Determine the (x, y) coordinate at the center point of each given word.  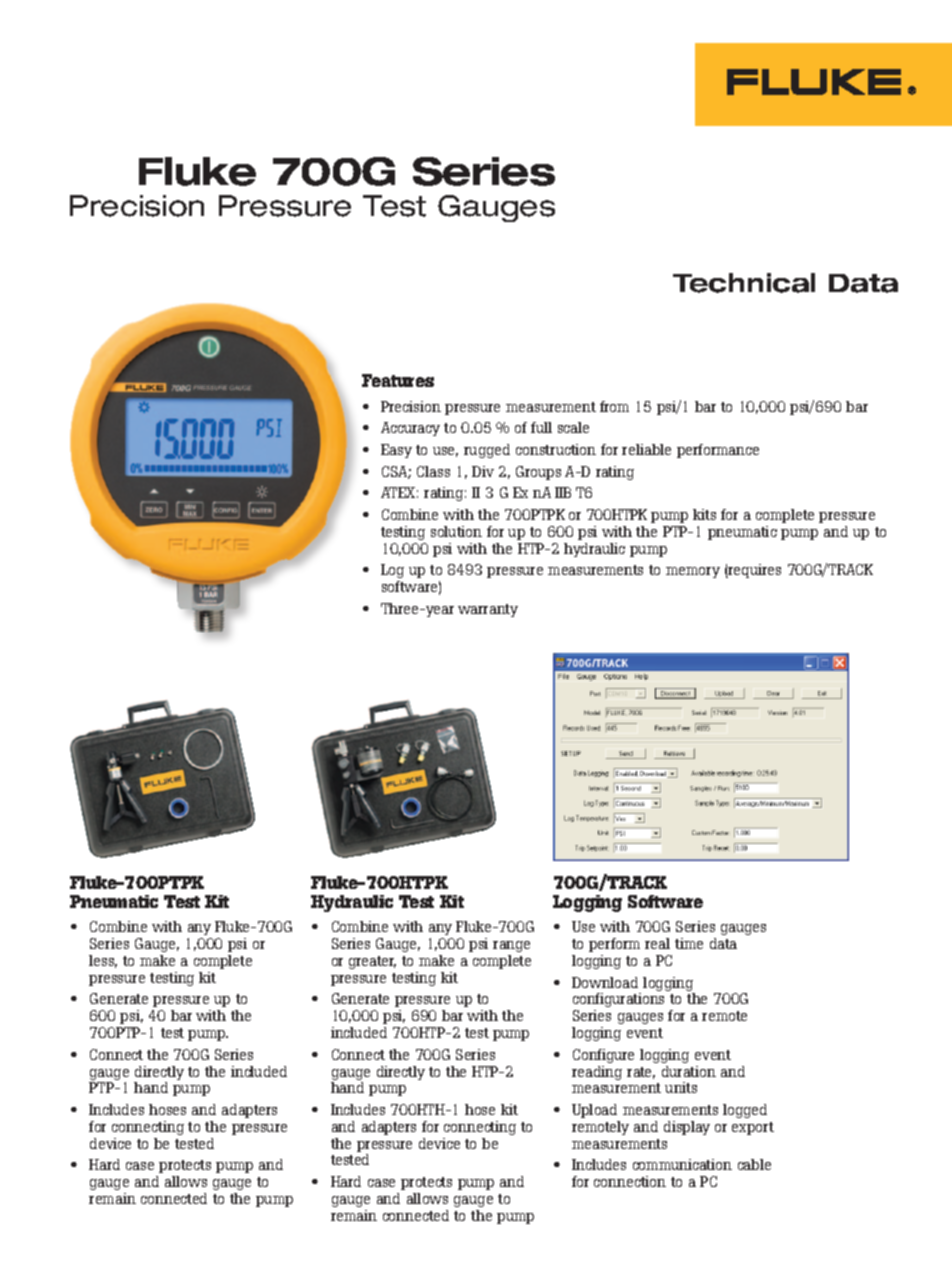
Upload (594, 1111)
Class (433, 471)
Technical (744, 283)
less (103, 961)
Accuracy (410, 429)
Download (605, 982)
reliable (646, 449)
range (511, 946)
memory (693, 572)
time (689, 943)
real (657, 943)
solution (456, 531)
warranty (488, 610)
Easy (396, 451)
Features (398, 380)
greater (372, 962)
